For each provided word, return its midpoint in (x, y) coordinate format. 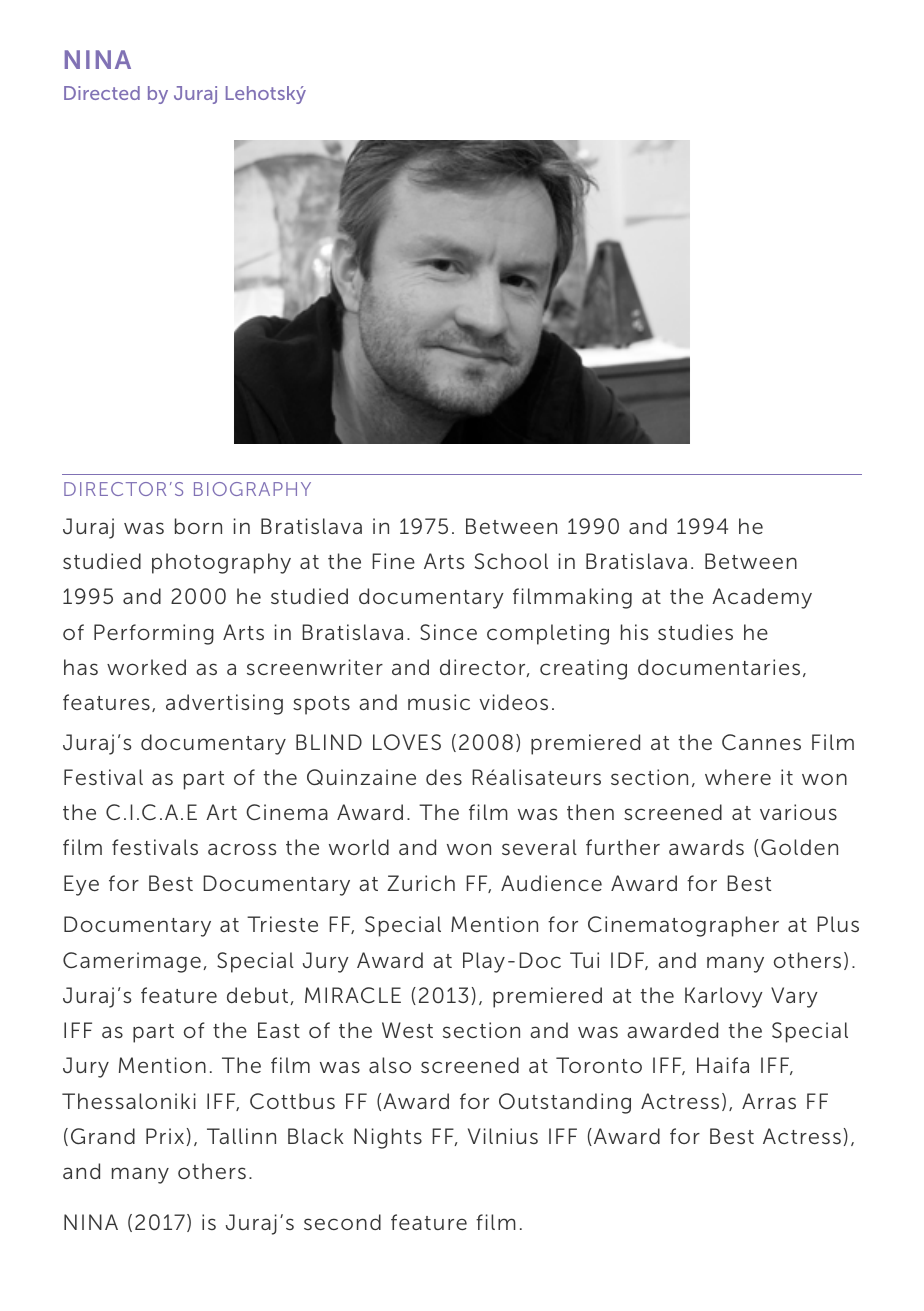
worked (146, 667)
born (198, 526)
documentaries (719, 667)
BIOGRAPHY (252, 489)
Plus (838, 924)
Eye (81, 885)
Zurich (421, 883)
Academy (762, 598)
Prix (165, 1136)
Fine (393, 561)
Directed (102, 93)
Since (448, 632)
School (511, 561)
